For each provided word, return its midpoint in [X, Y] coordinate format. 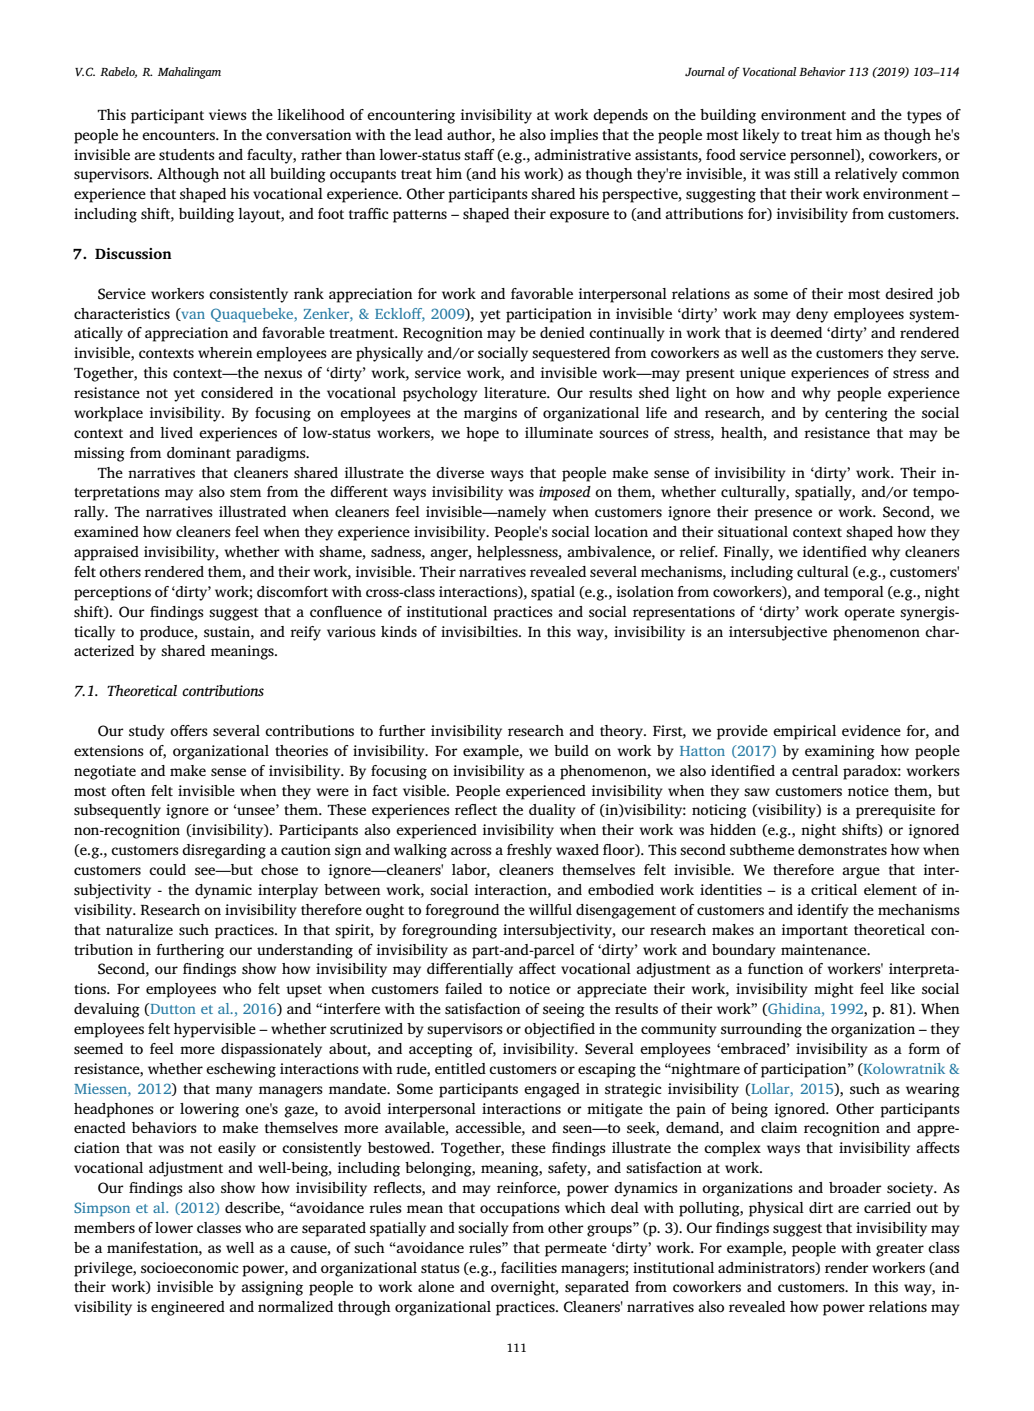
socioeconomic [189, 1267]
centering [856, 414]
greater [900, 1250]
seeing [564, 1010]
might [834, 990]
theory [622, 732]
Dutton [172, 1009]
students [187, 154]
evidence [871, 730]
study [147, 732]
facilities [529, 1267]
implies [574, 136]
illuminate [559, 432]
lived [176, 432]
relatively [866, 175]
